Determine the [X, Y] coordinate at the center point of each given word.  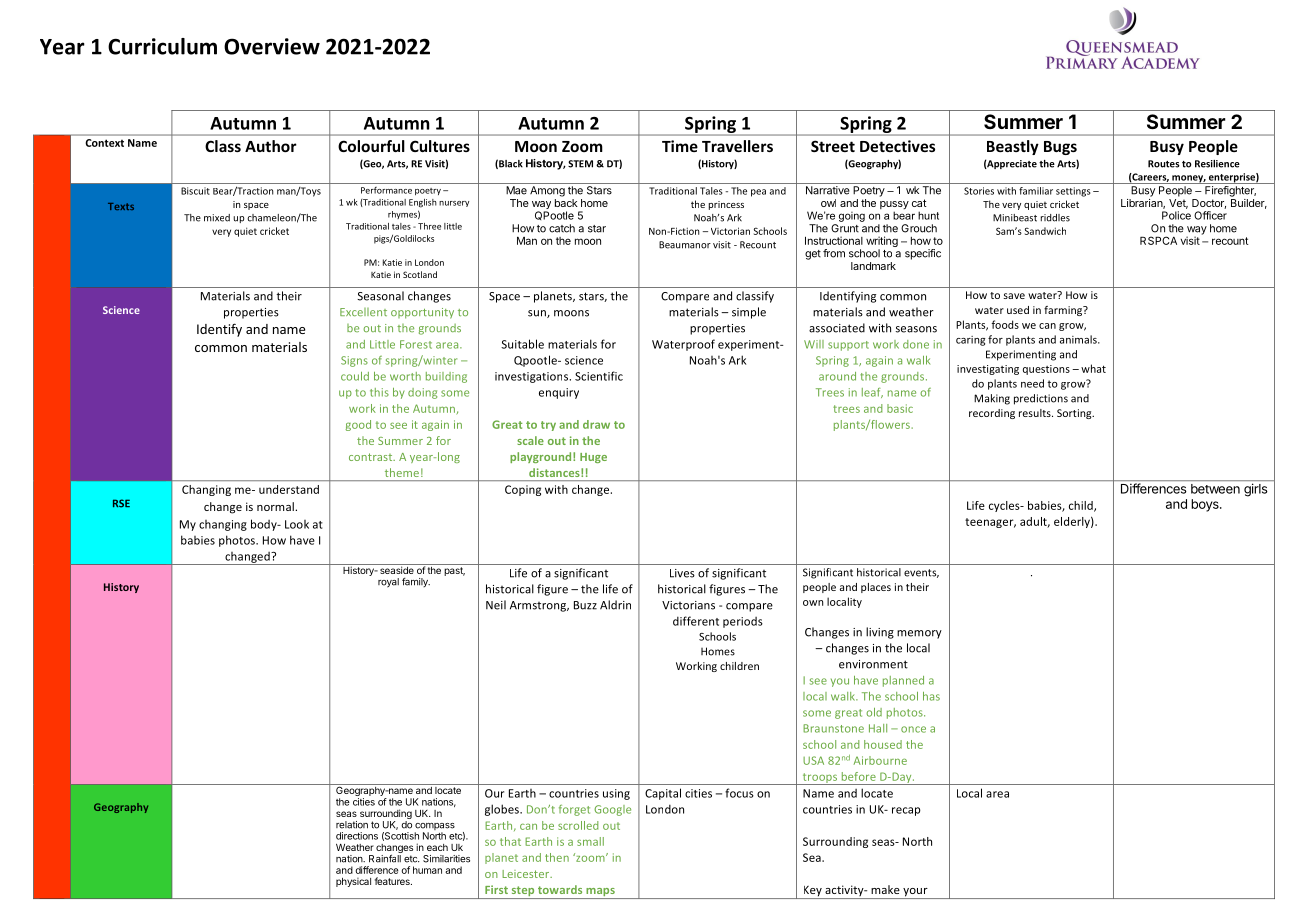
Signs [354, 361]
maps [600, 893]
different [696, 621]
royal [388, 583]
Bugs [1060, 148]
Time [680, 146]
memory [919, 634]
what [1093, 368]
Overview [272, 46]
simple [749, 313]
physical [353, 882]
